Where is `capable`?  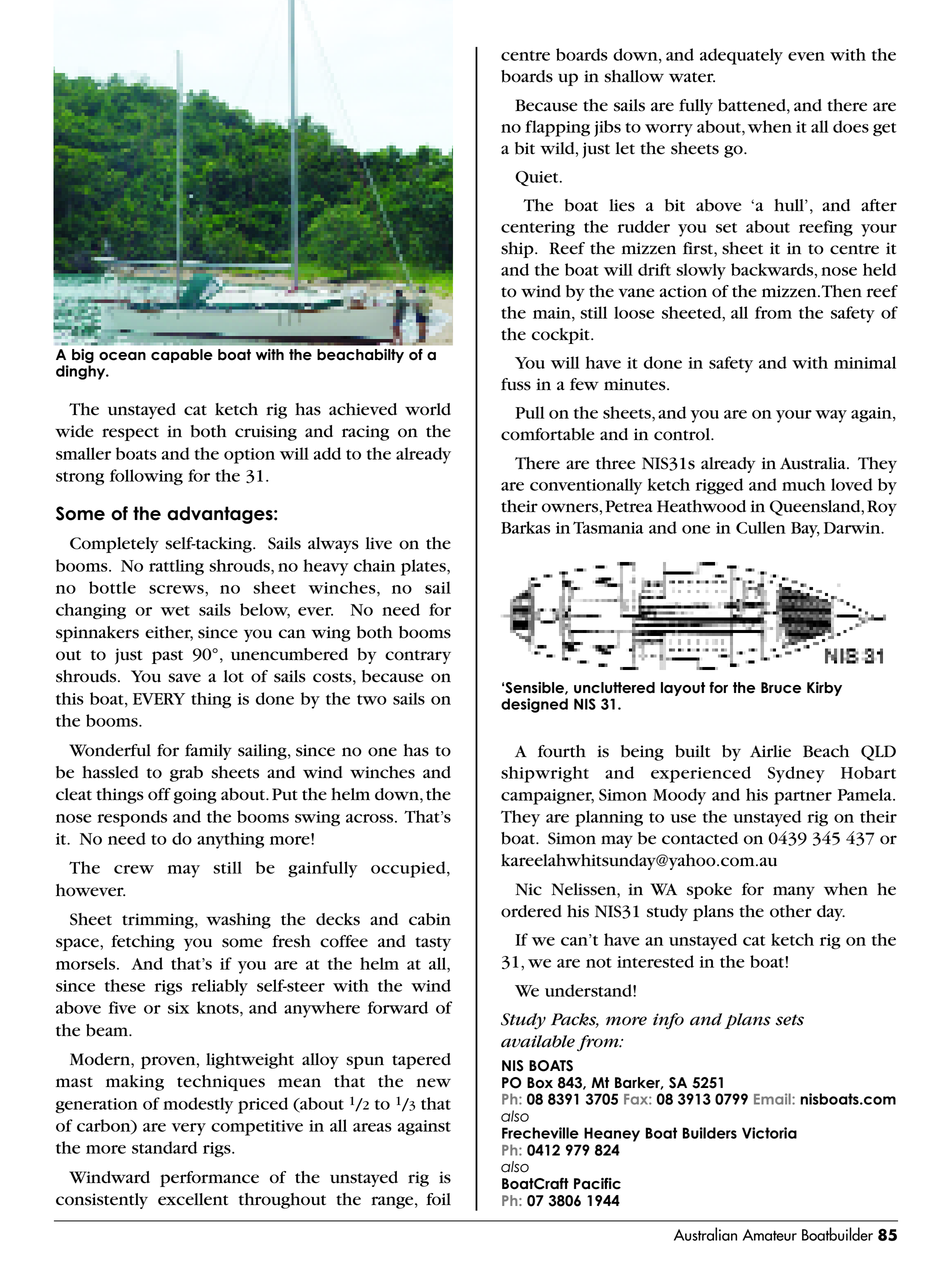
capable is located at coordinates (182, 356).
